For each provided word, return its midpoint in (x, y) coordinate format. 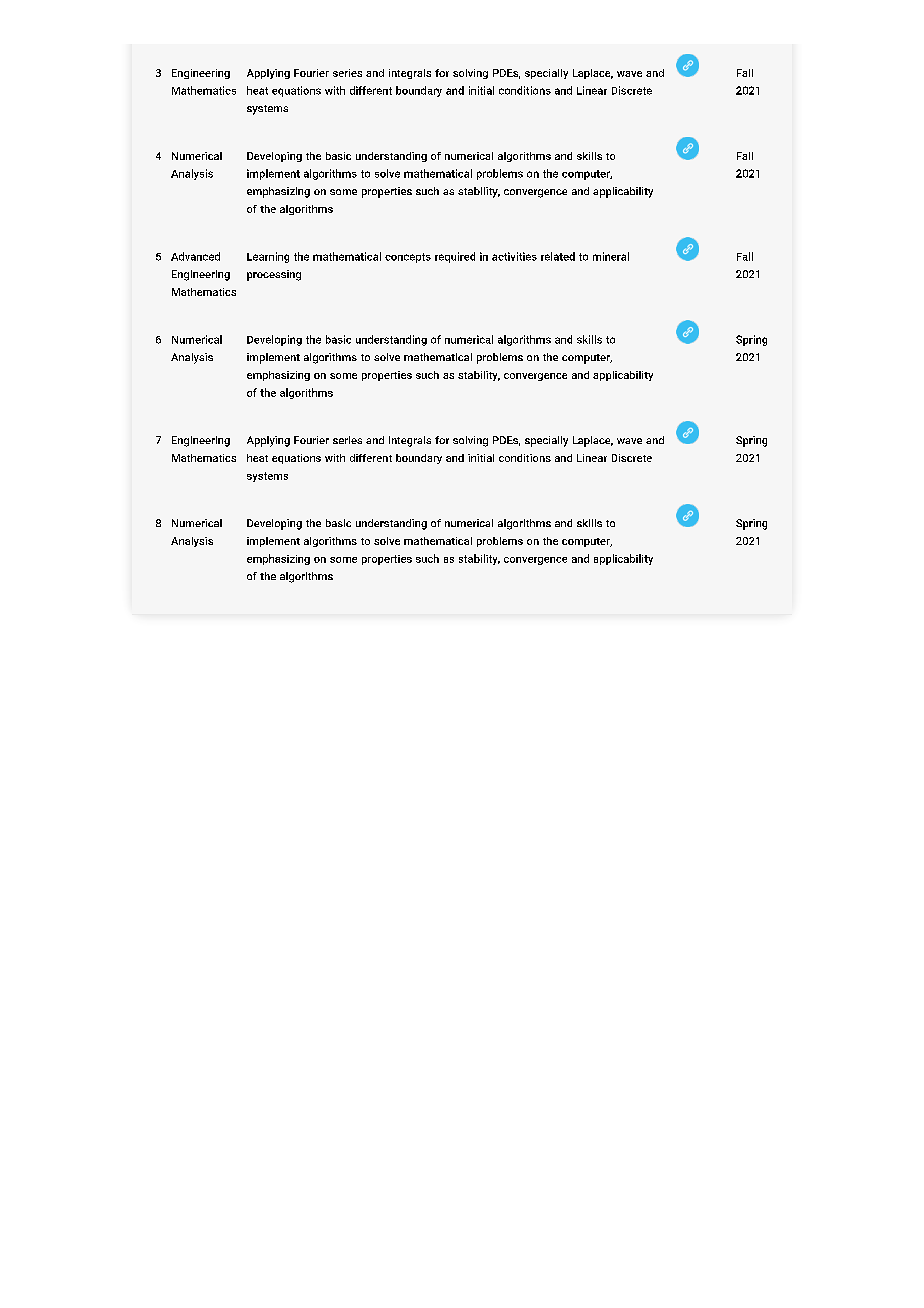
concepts (408, 258)
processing (274, 275)
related (558, 256)
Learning (268, 257)
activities (514, 256)
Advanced (195, 256)
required (455, 257)
